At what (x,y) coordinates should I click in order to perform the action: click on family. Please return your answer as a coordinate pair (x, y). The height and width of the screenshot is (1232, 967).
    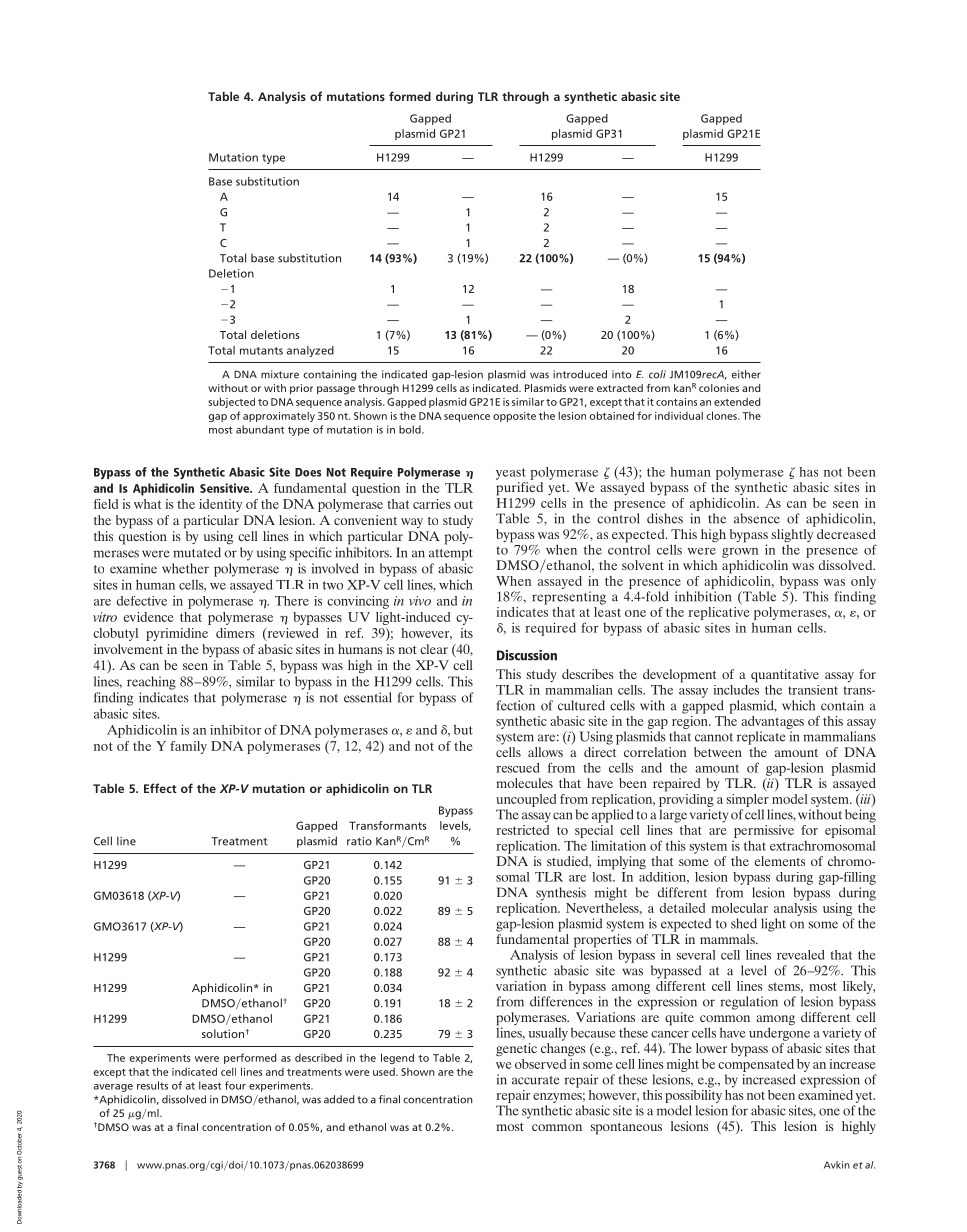
    Looking at the image, I should click on (188, 747).
